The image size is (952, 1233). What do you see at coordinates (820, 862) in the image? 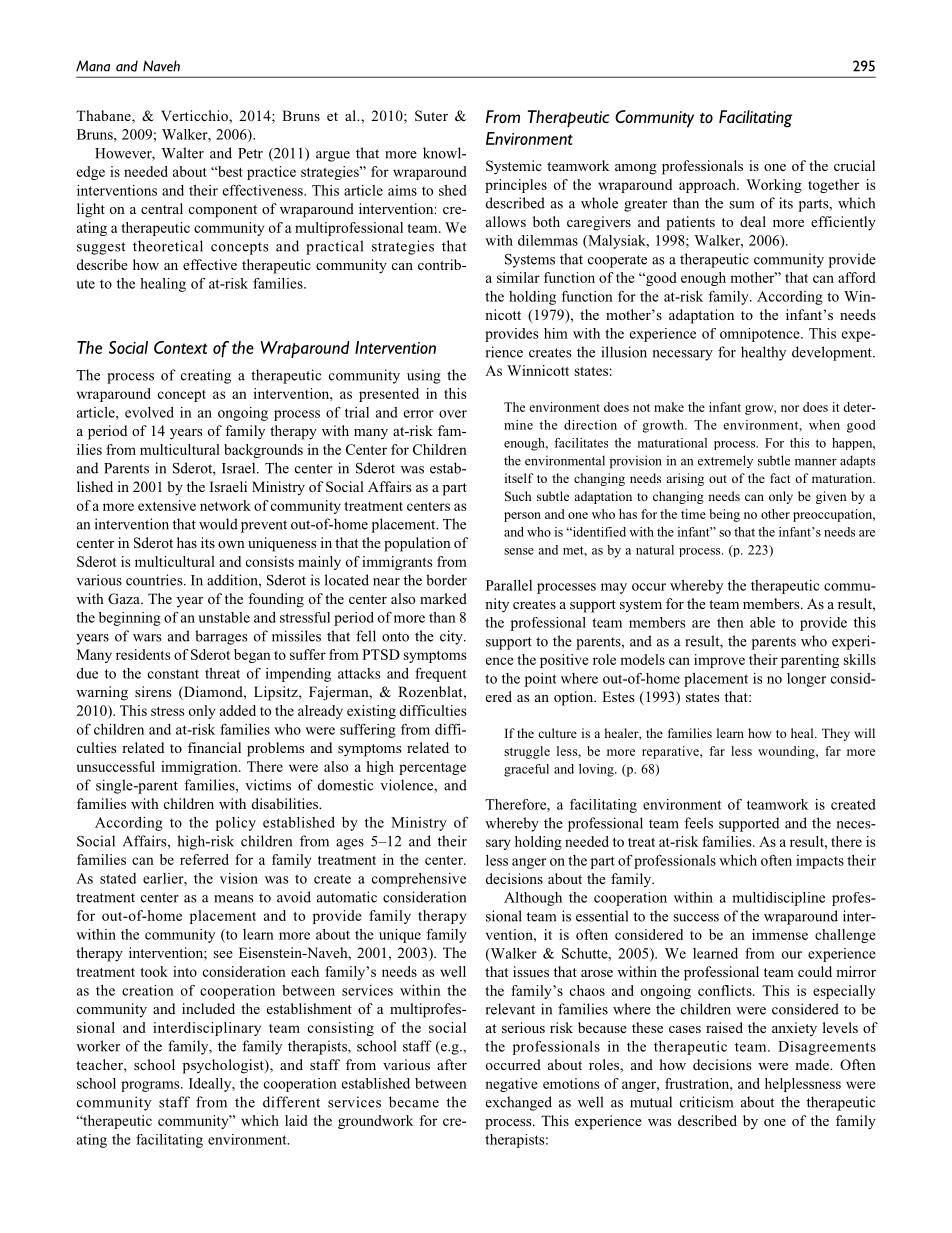
I see `impacts` at bounding box center [820, 862].
